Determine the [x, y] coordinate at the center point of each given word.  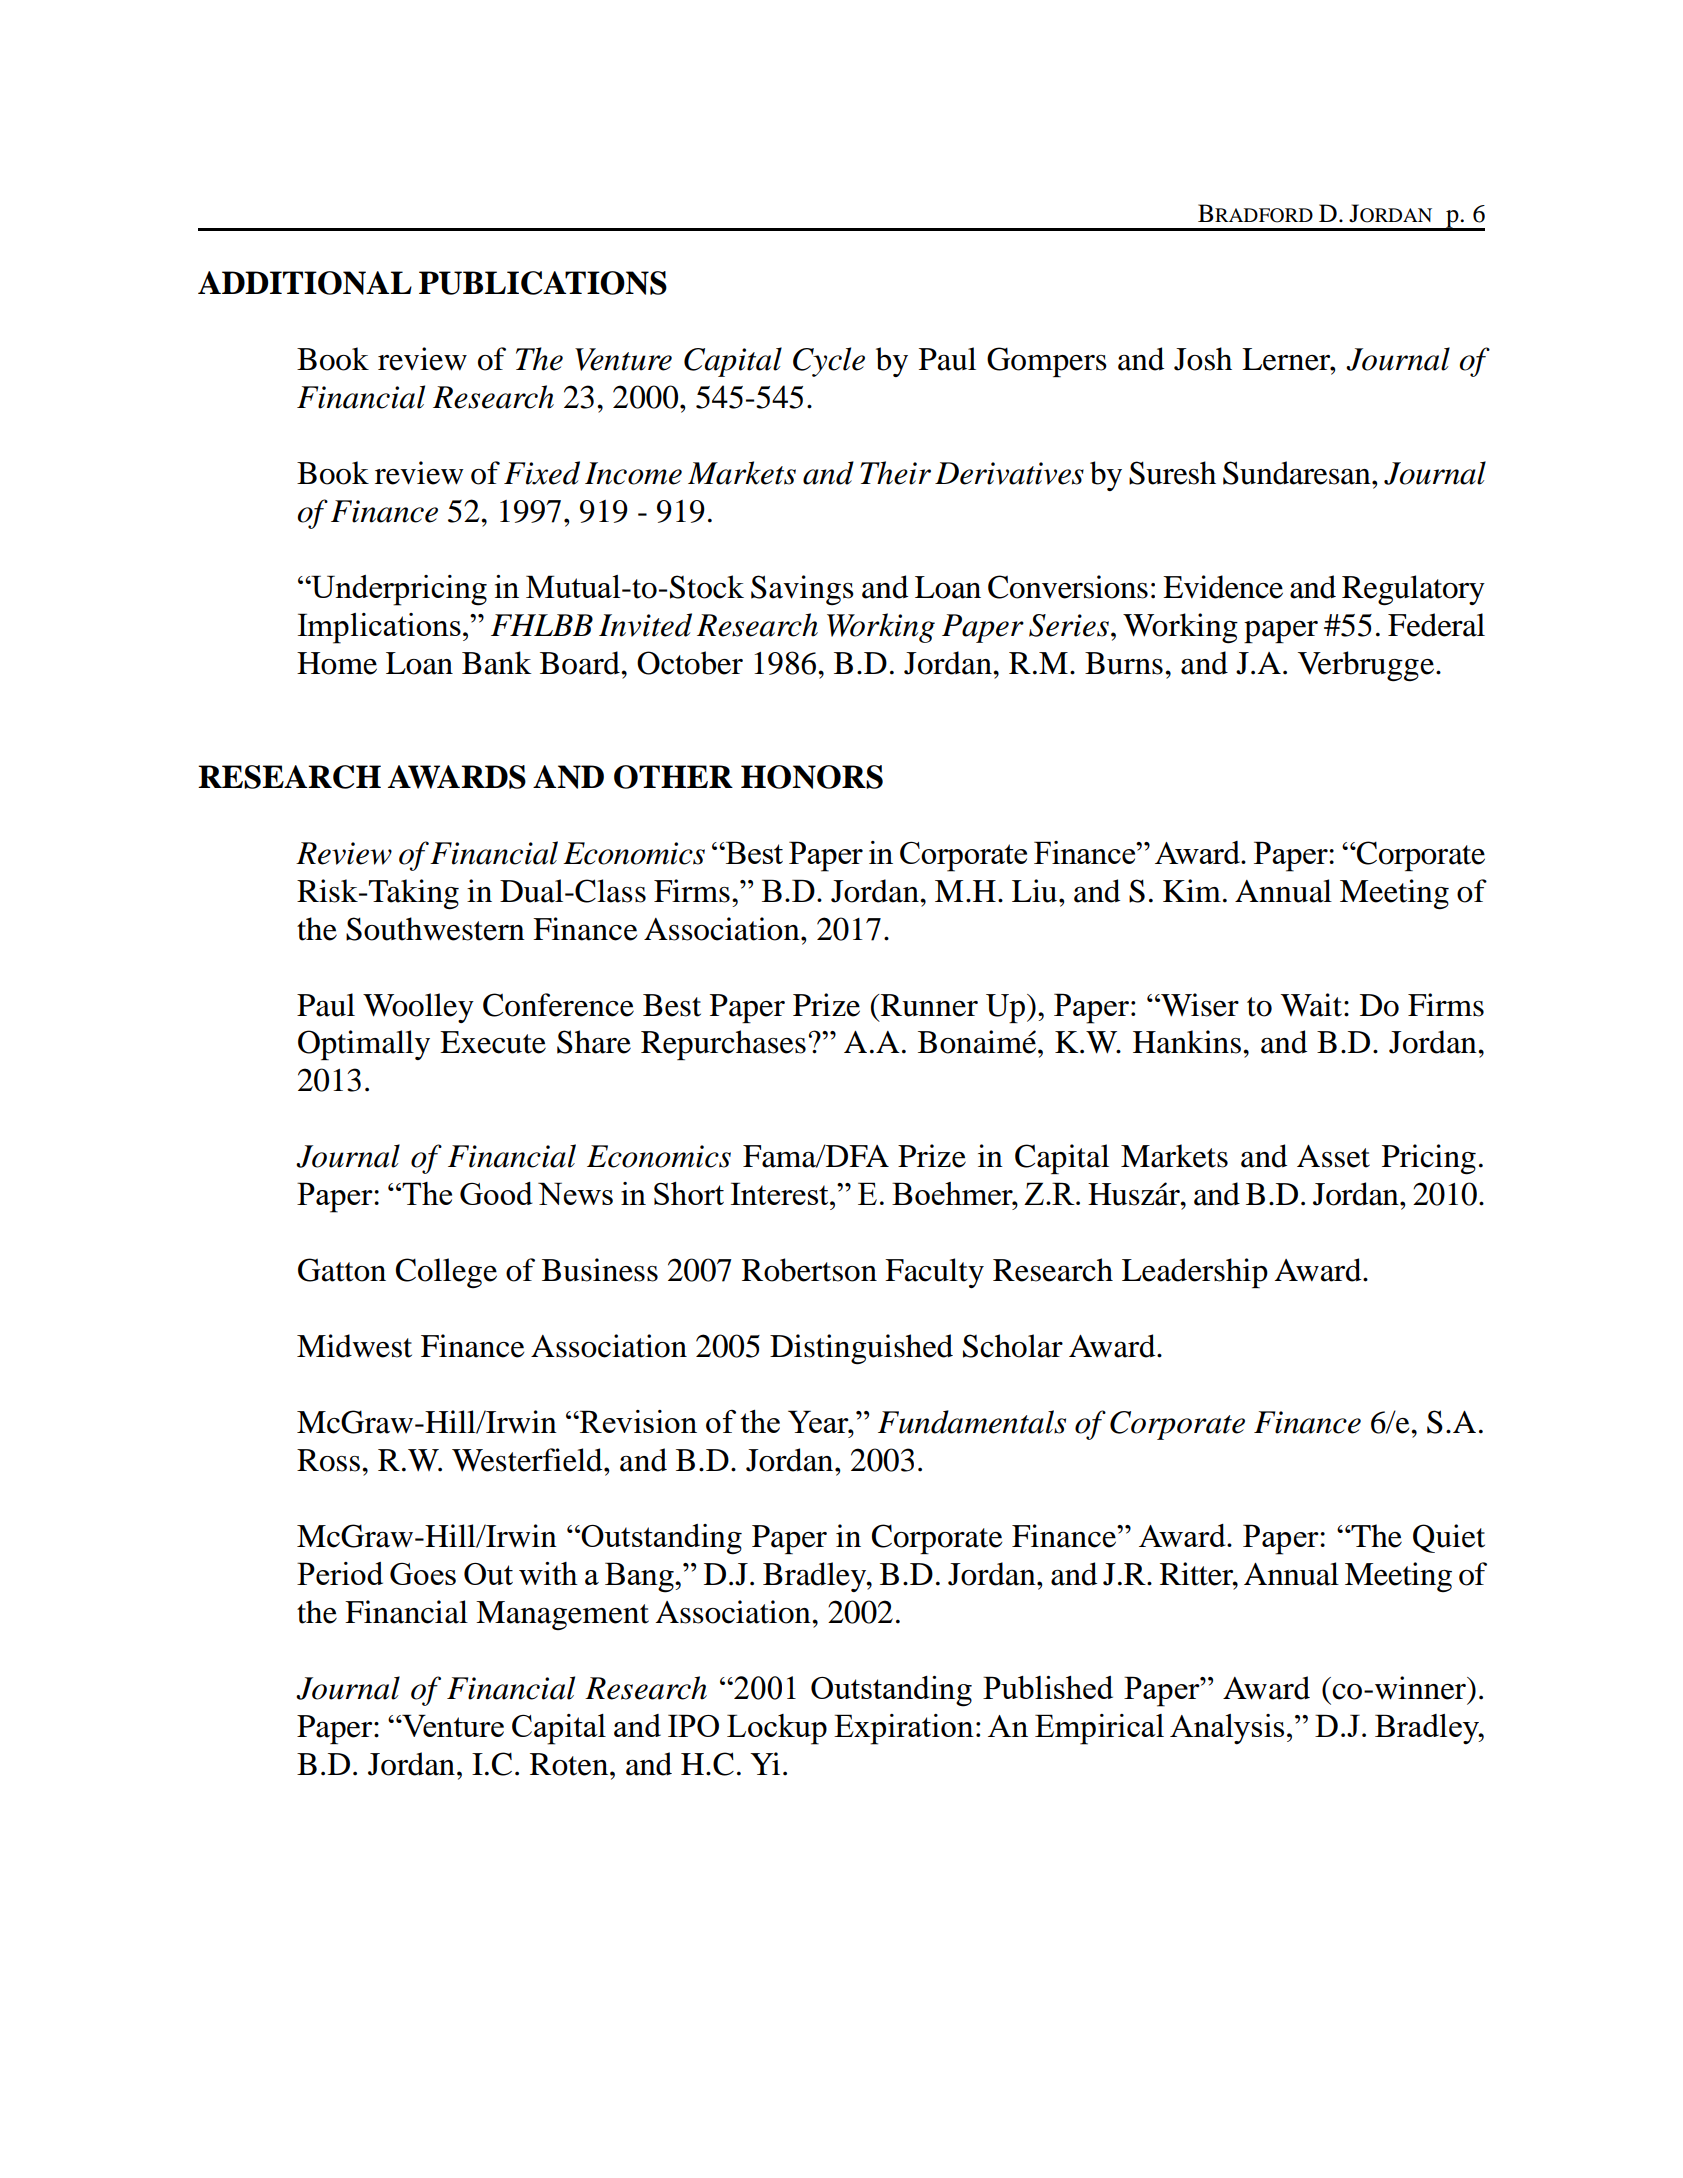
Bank [497, 663]
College [446, 1273]
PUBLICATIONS [543, 283]
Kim [1192, 890]
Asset [1333, 1156]
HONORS [812, 777]
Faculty [934, 1273]
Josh [1203, 359]
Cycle [829, 362]
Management [562, 1615]
